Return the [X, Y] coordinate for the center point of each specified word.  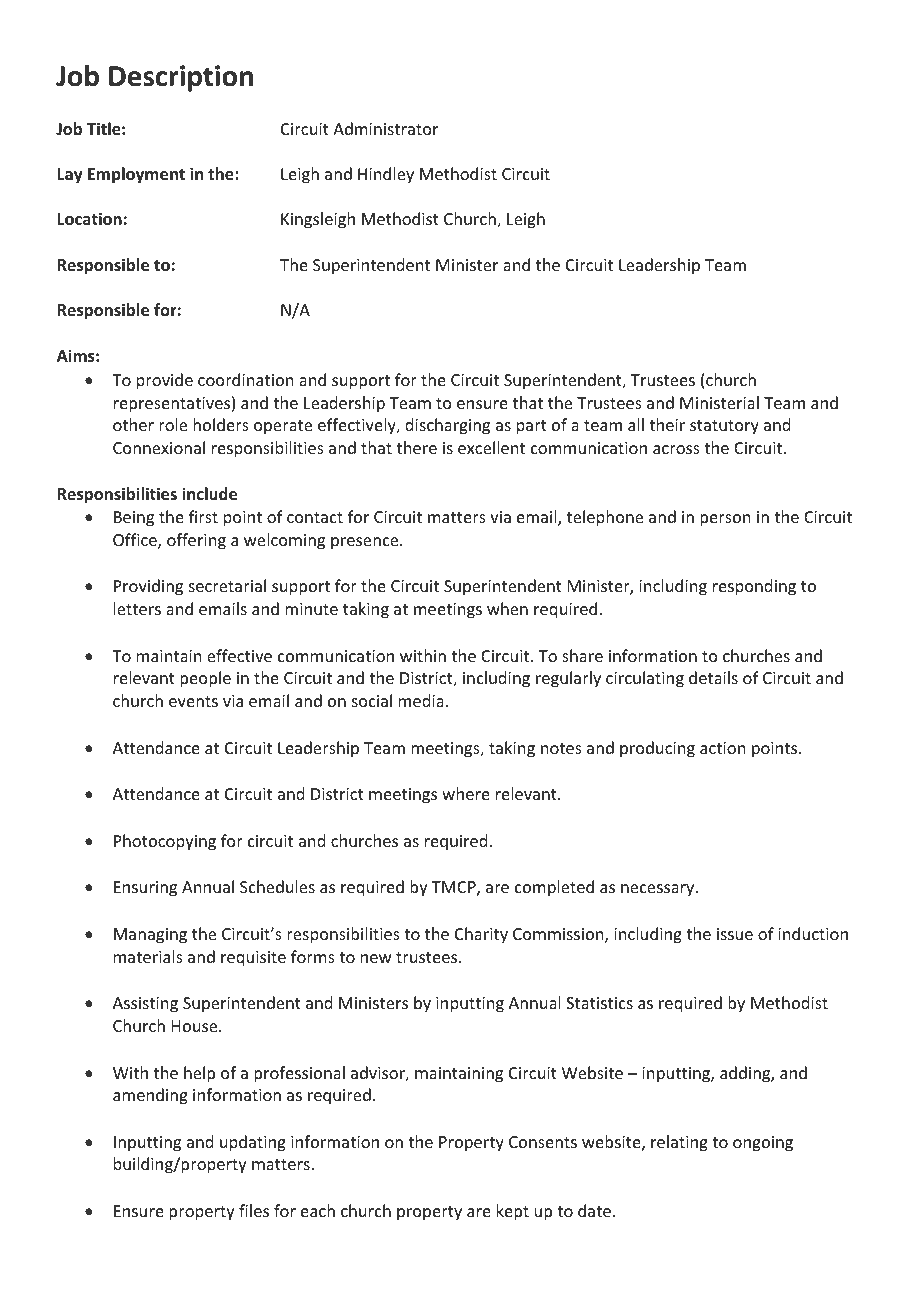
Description [181, 78]
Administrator [385, 128]
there [417, 447]
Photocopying [165, 842]
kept [513, 1212]
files [254, 1210]
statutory [724, 427]
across [676, 449]
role [173, 424]
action [722, 748]
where [466, 793]
